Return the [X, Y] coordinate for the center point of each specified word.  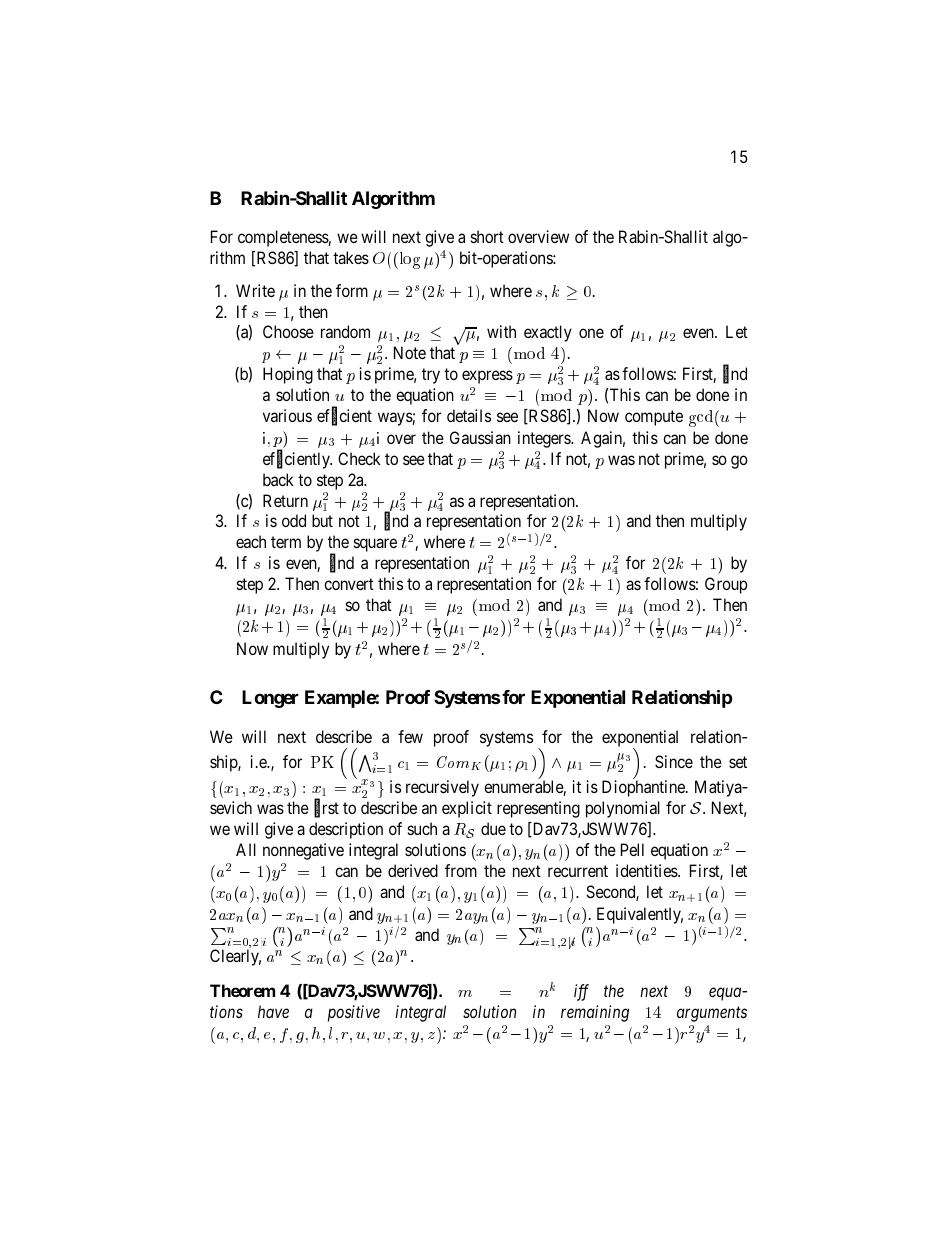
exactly [548, 333]
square [375, 545]
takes [351, 257]
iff [581, 992]
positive [354, 1013]
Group [726, 585]
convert [349, 584]
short [487, 236]
